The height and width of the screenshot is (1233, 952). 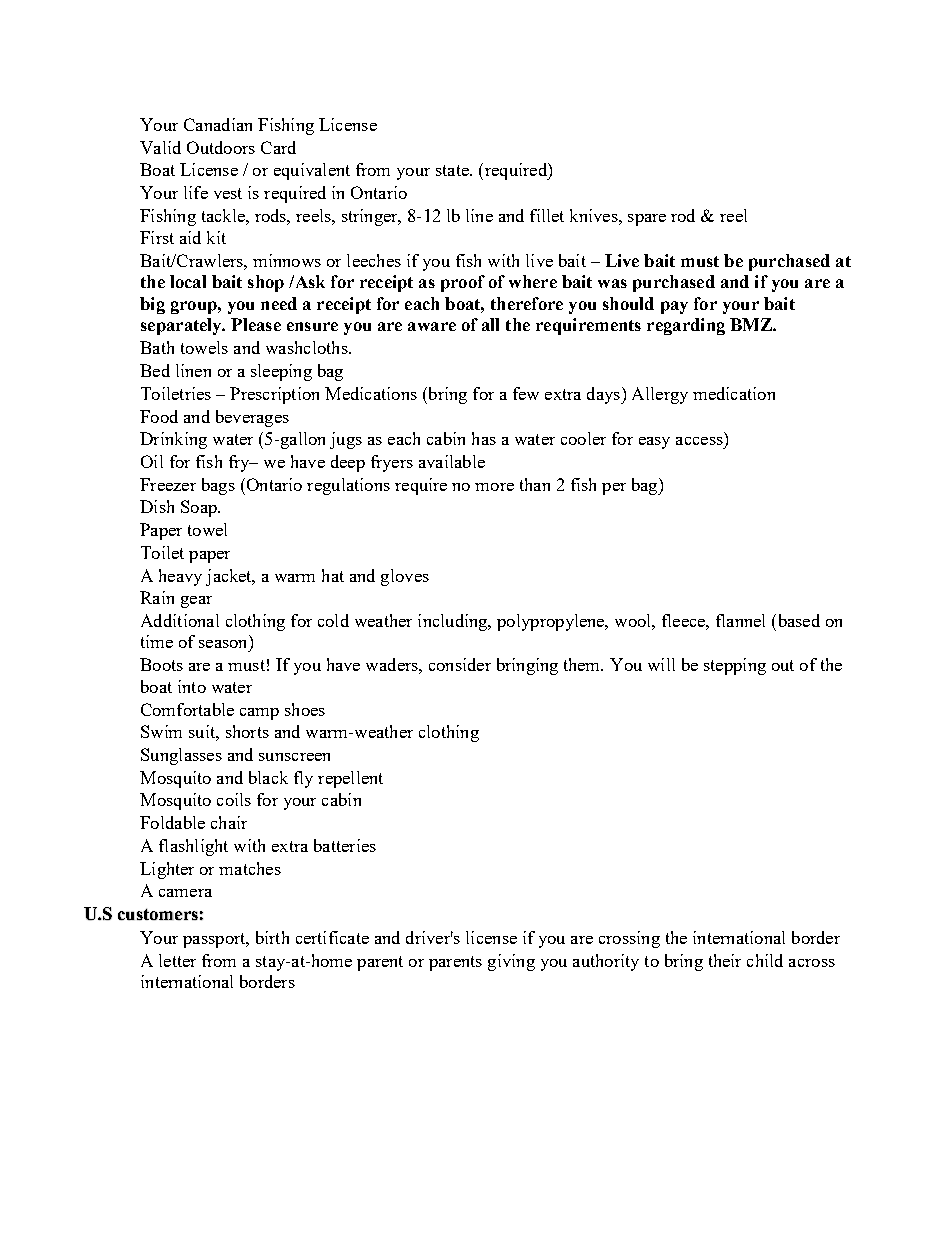 I want to click on shorts, so click(x=247, y=731).
